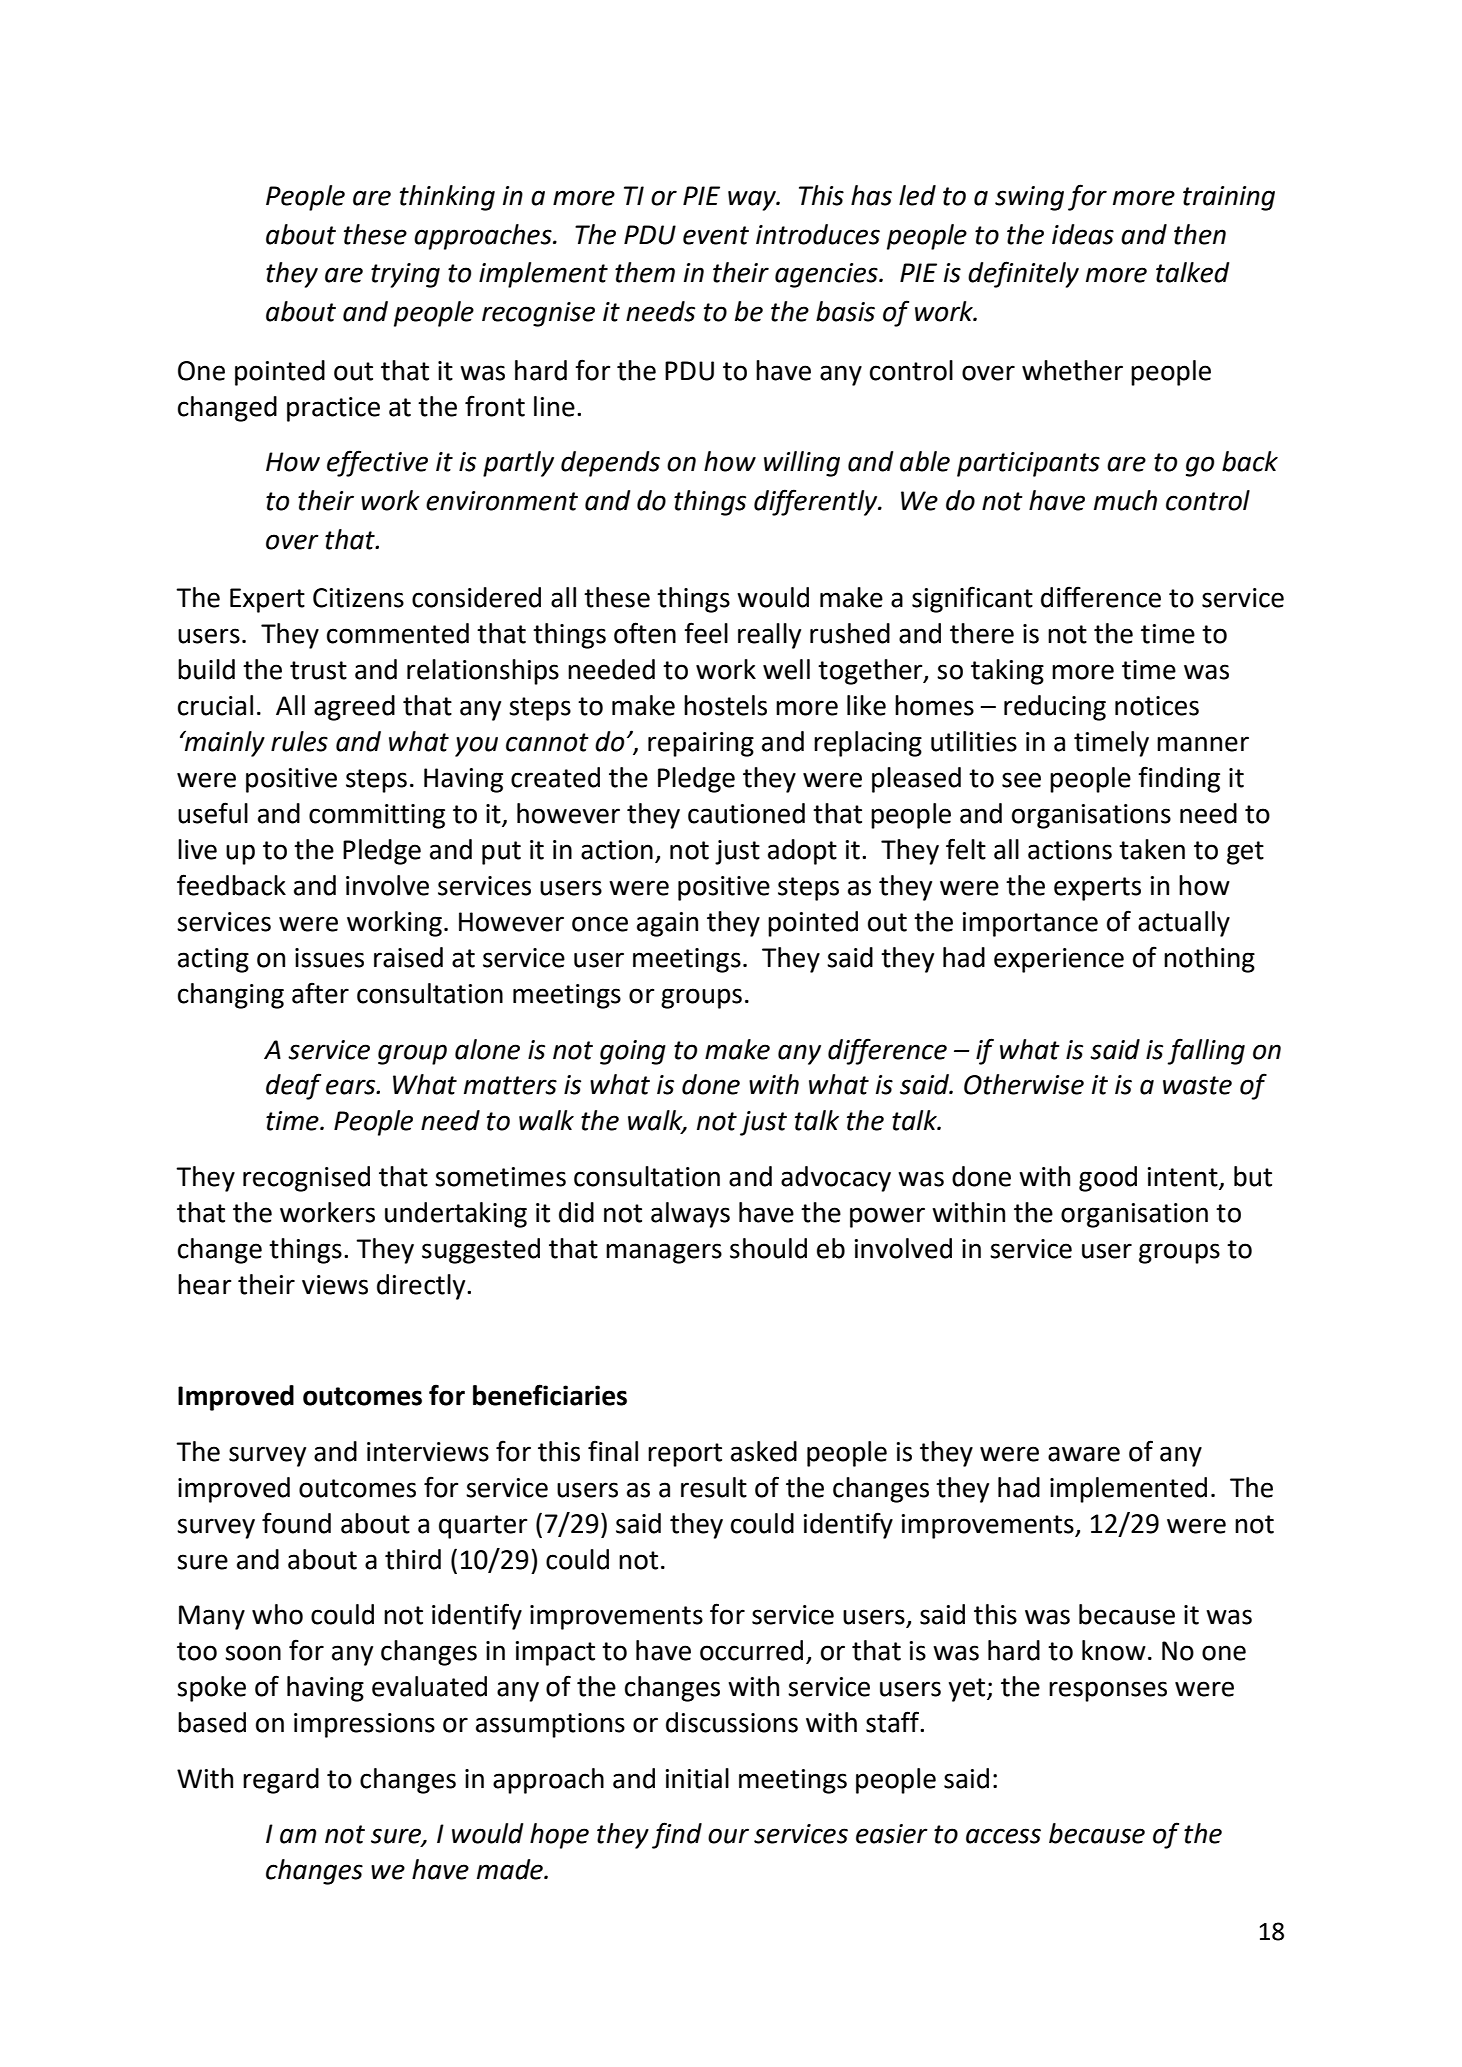 Image resolution: width=1462 pixels, height=2067 pixels. Describe the element at coordinates (320, 993) in the document. I see `after` at that location.
